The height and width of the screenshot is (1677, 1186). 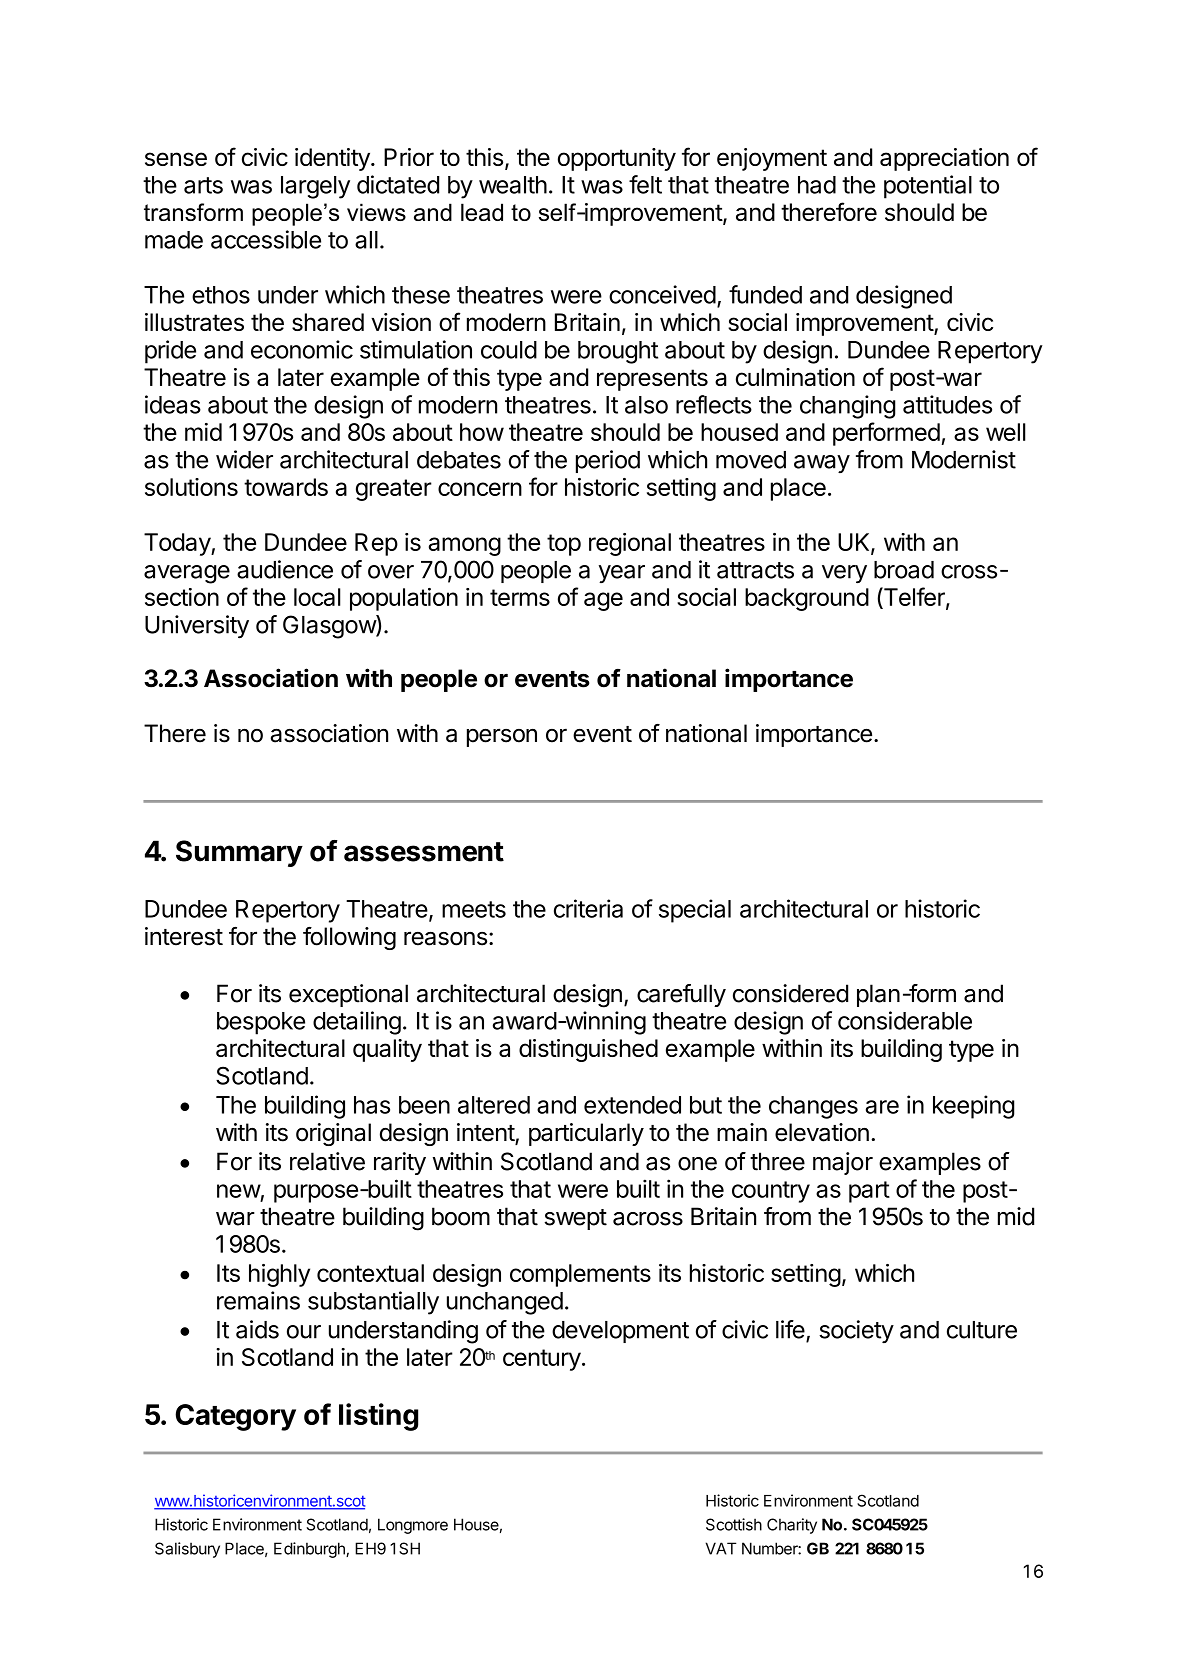 What do you see at coordinates (239, 1191) in the screenshot?
I see `new` at bounding box center [239, 1191].
